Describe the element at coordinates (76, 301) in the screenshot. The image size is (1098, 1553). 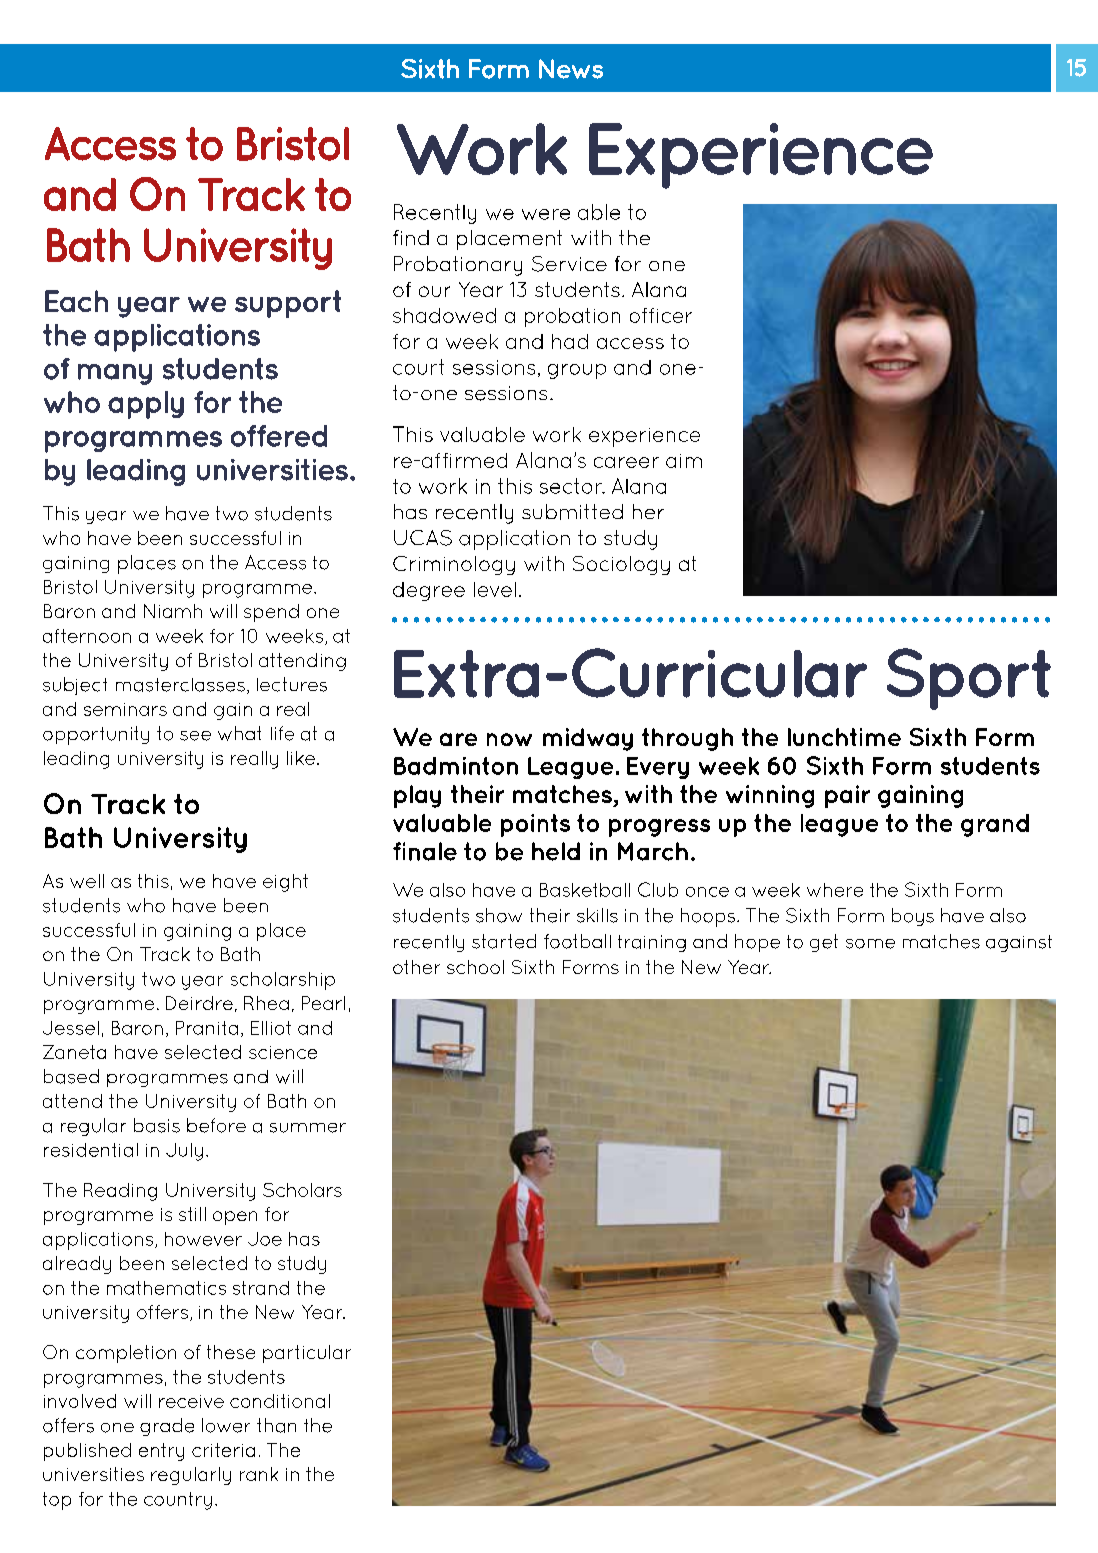
I see `Each` at that location.
